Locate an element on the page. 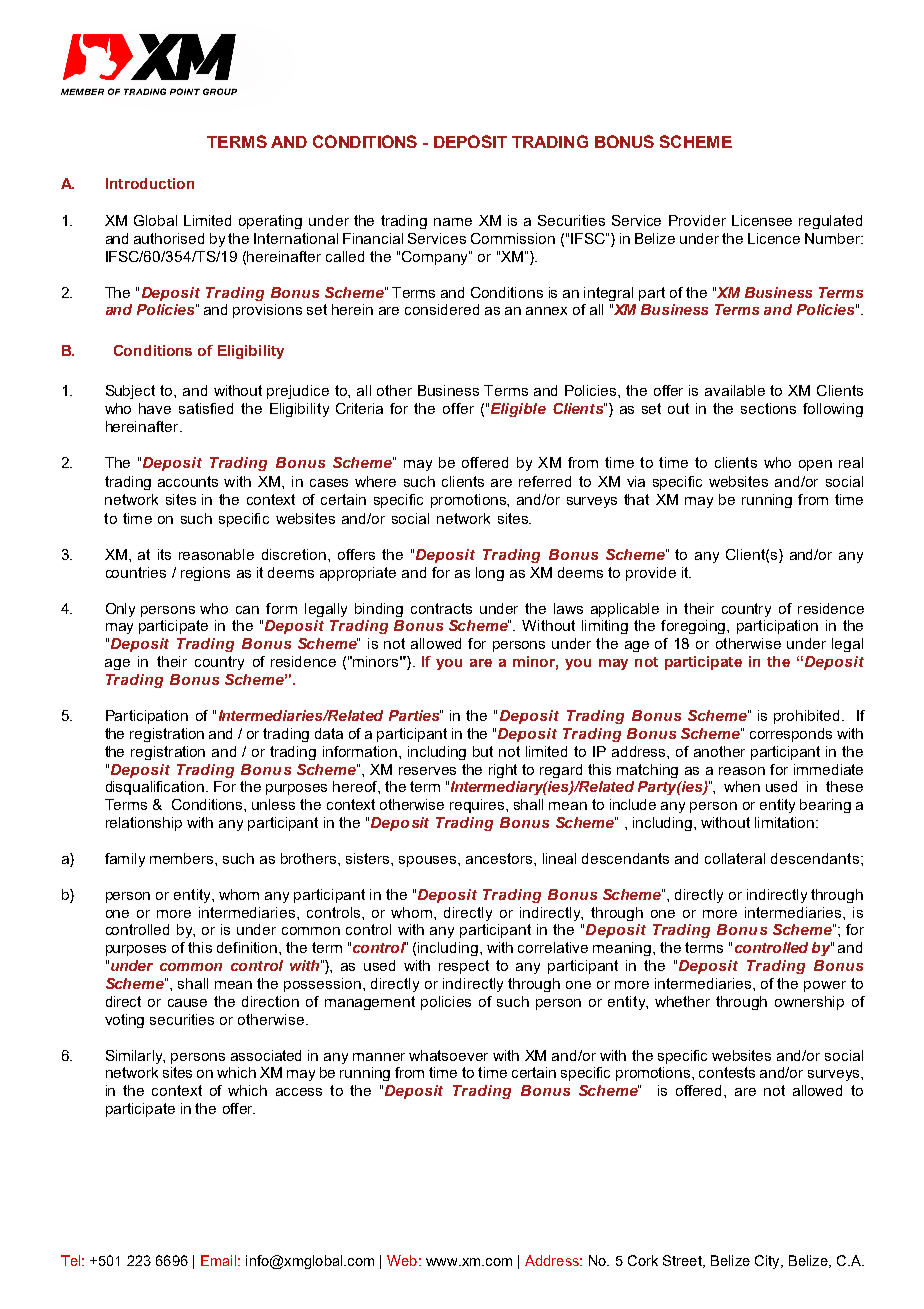 The image size is (924, 1309). corresponds is located at coordinates (791, 735).
